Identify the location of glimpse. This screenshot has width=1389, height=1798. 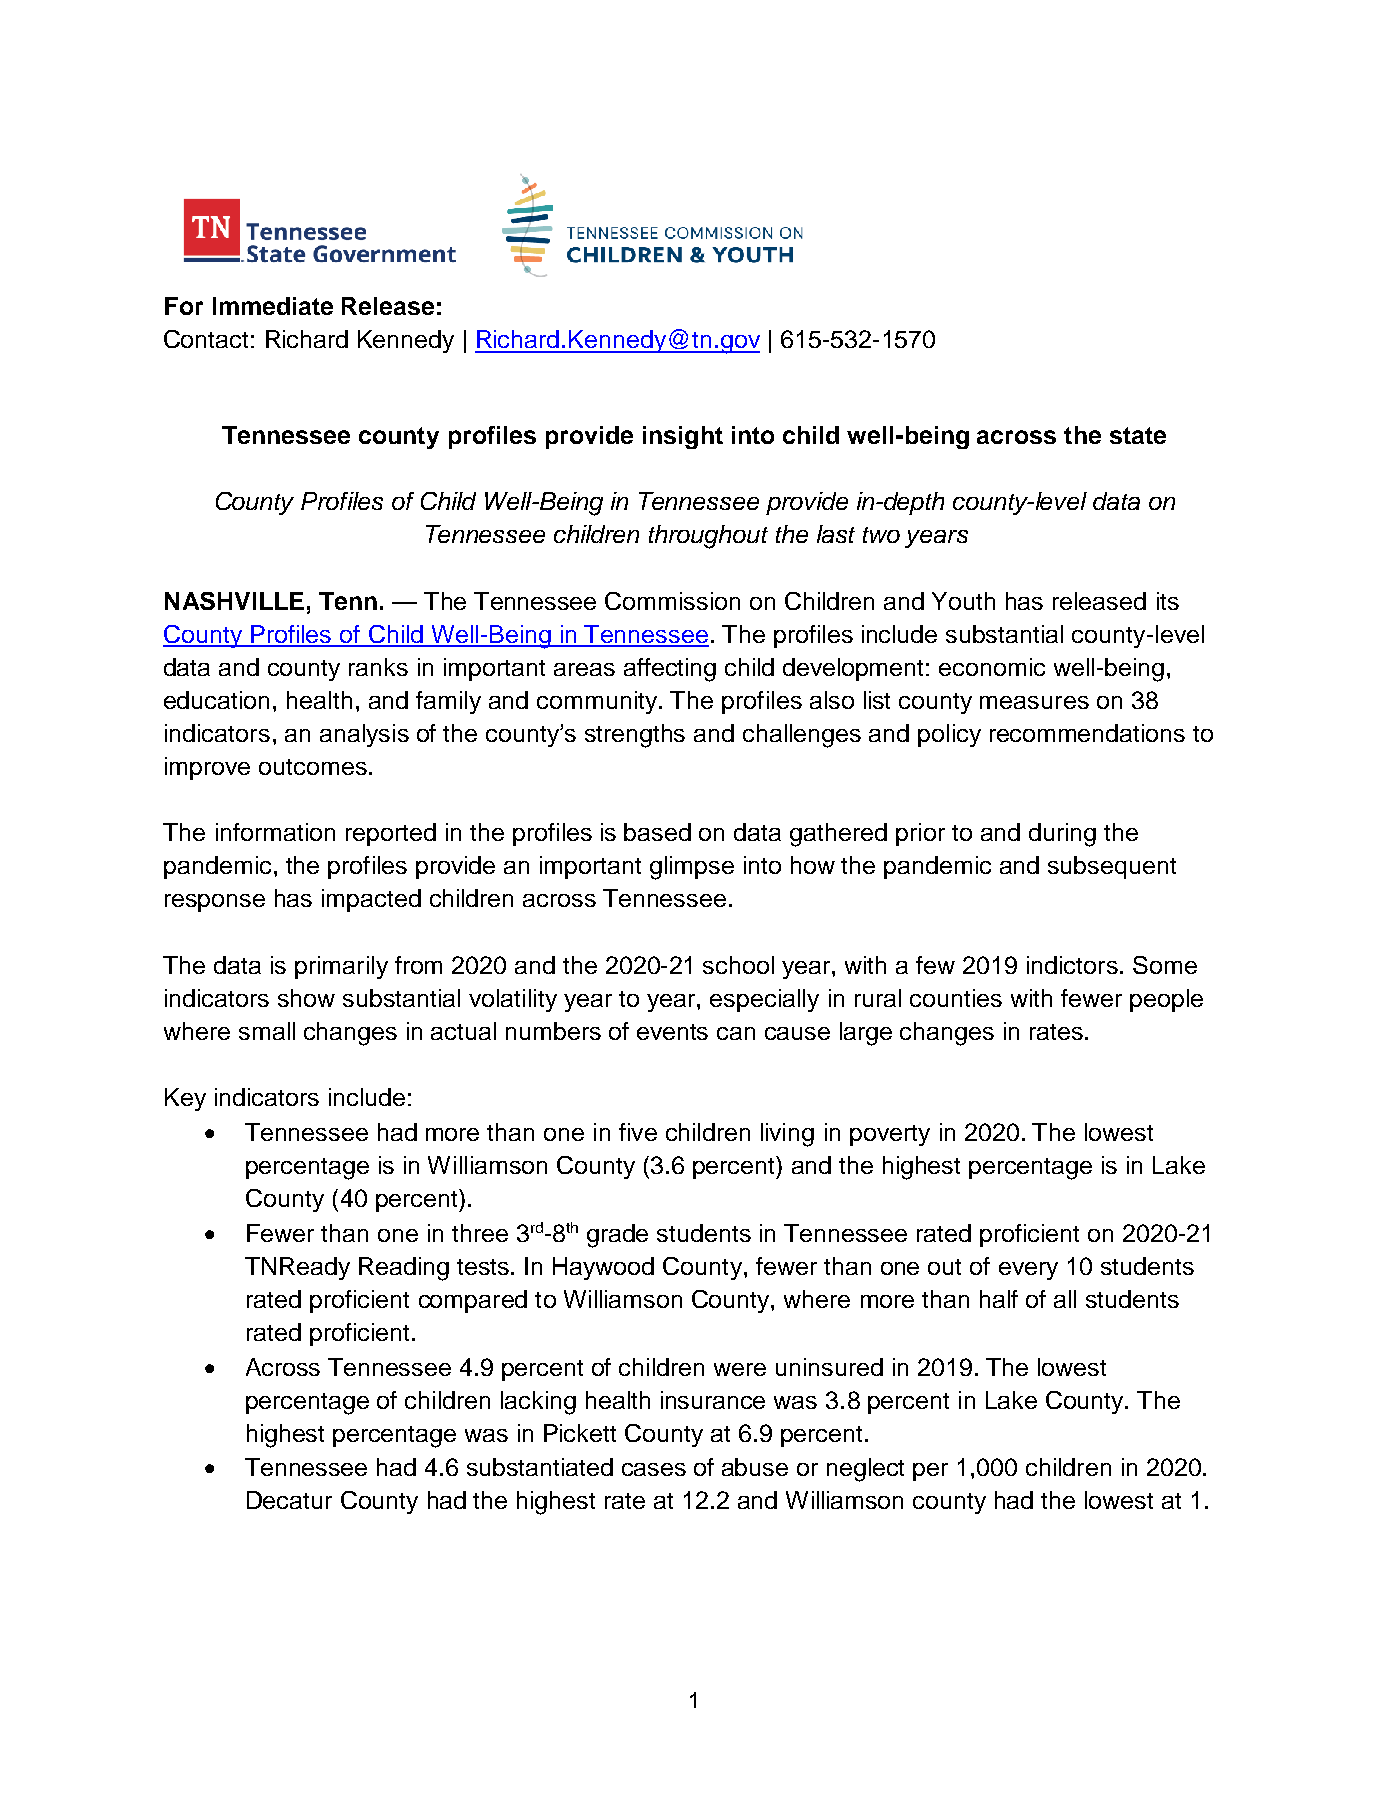
(692, 868).
